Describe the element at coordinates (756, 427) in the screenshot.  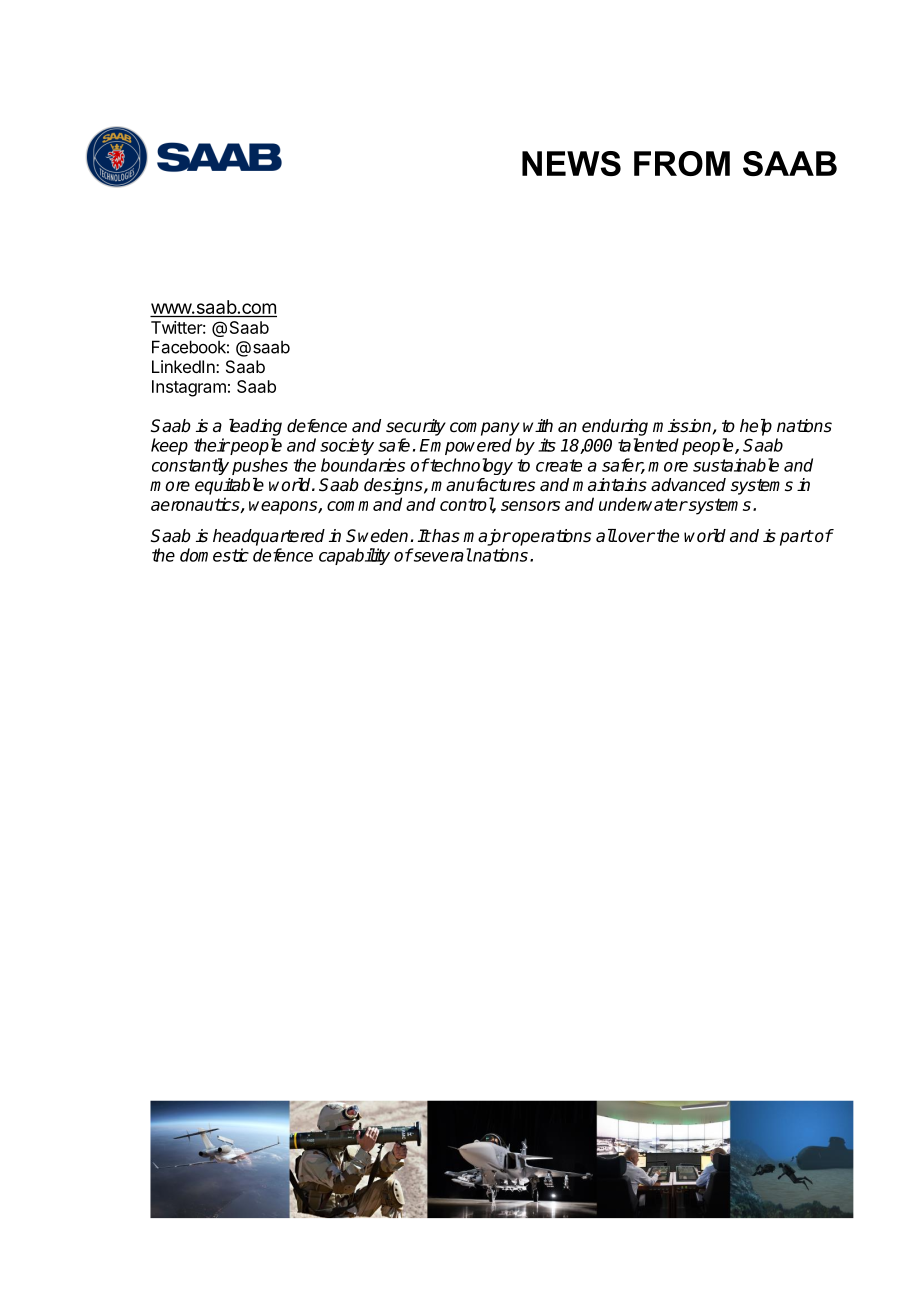
I see `help` at that location.
